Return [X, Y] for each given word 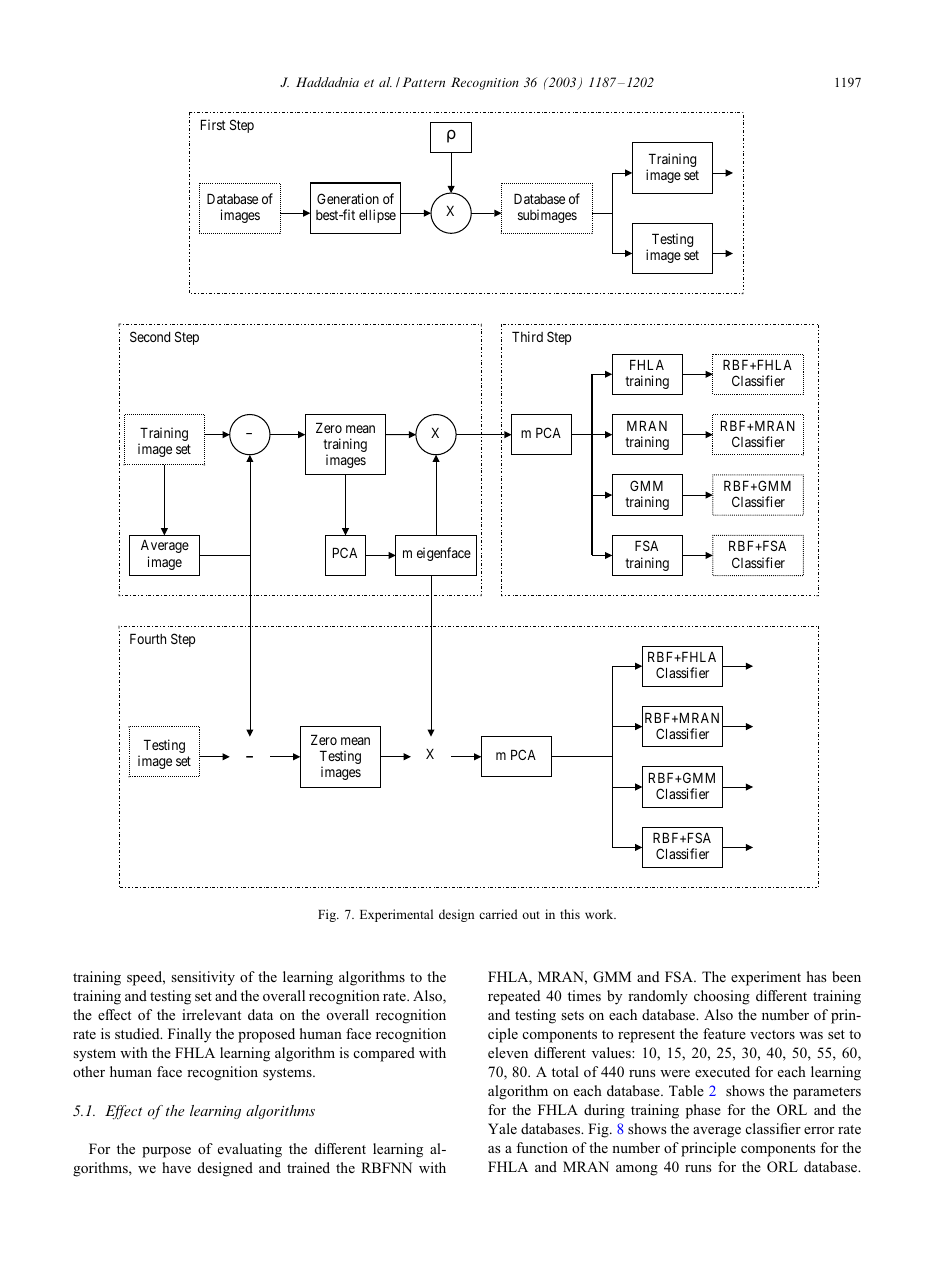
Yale [502, 1128]
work [600, 914]
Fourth [148, 639]
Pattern [423, 82]
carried [498, 914]
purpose [166, 1152]
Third [527, 336]
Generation [348, 198]
